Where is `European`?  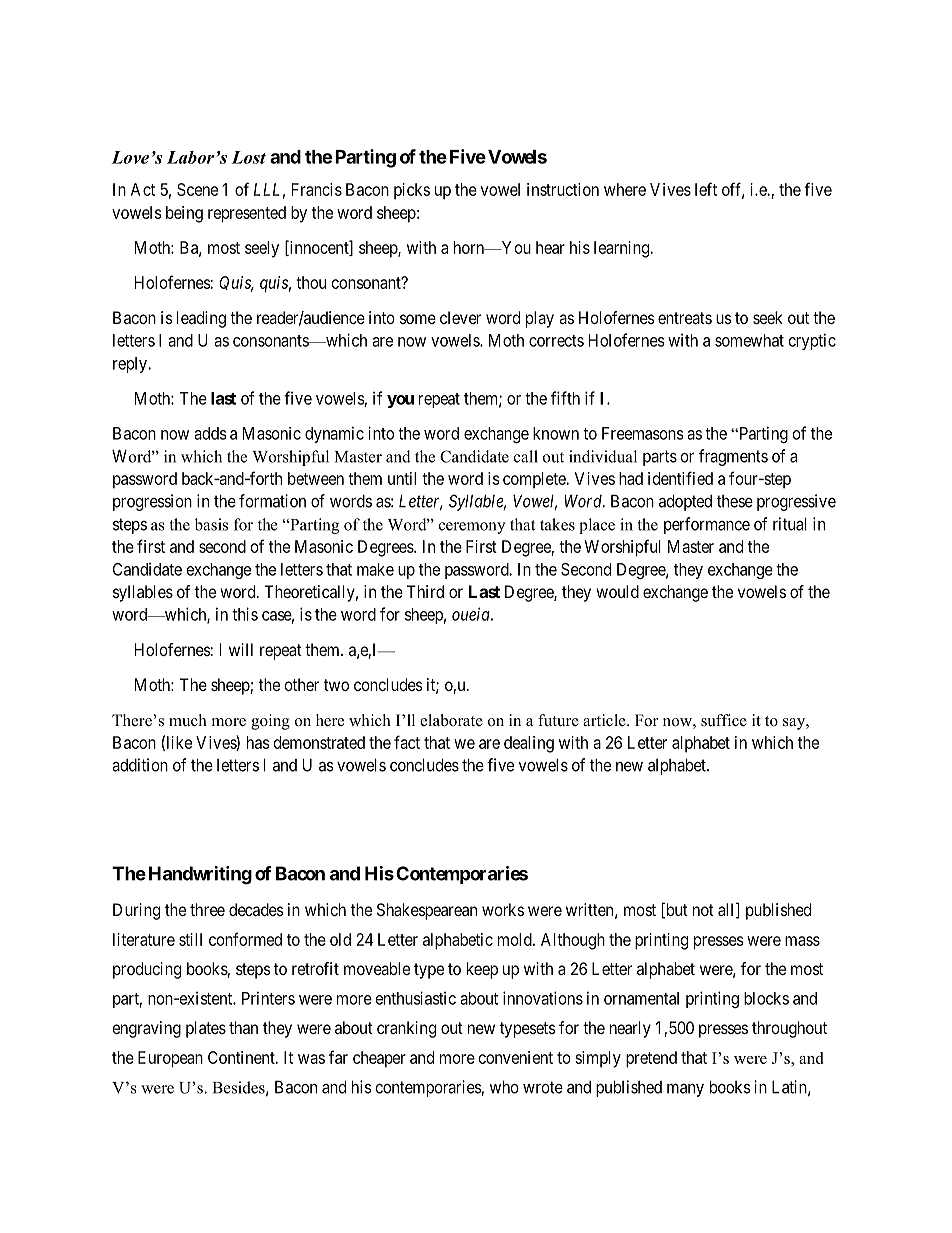
European is located at coordinates (170, 1059).
